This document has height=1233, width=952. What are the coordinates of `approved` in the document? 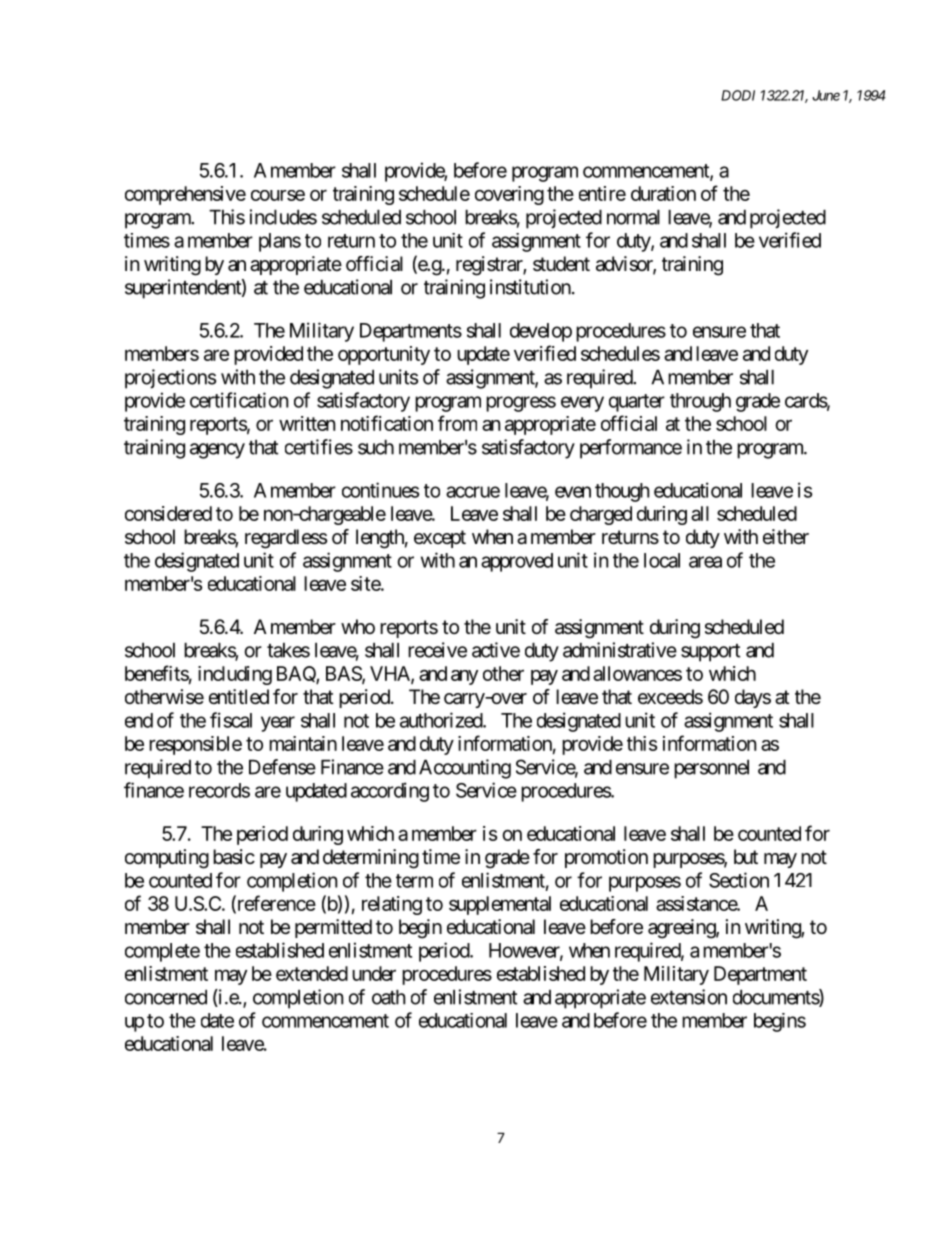 It's located at (517, 562).
